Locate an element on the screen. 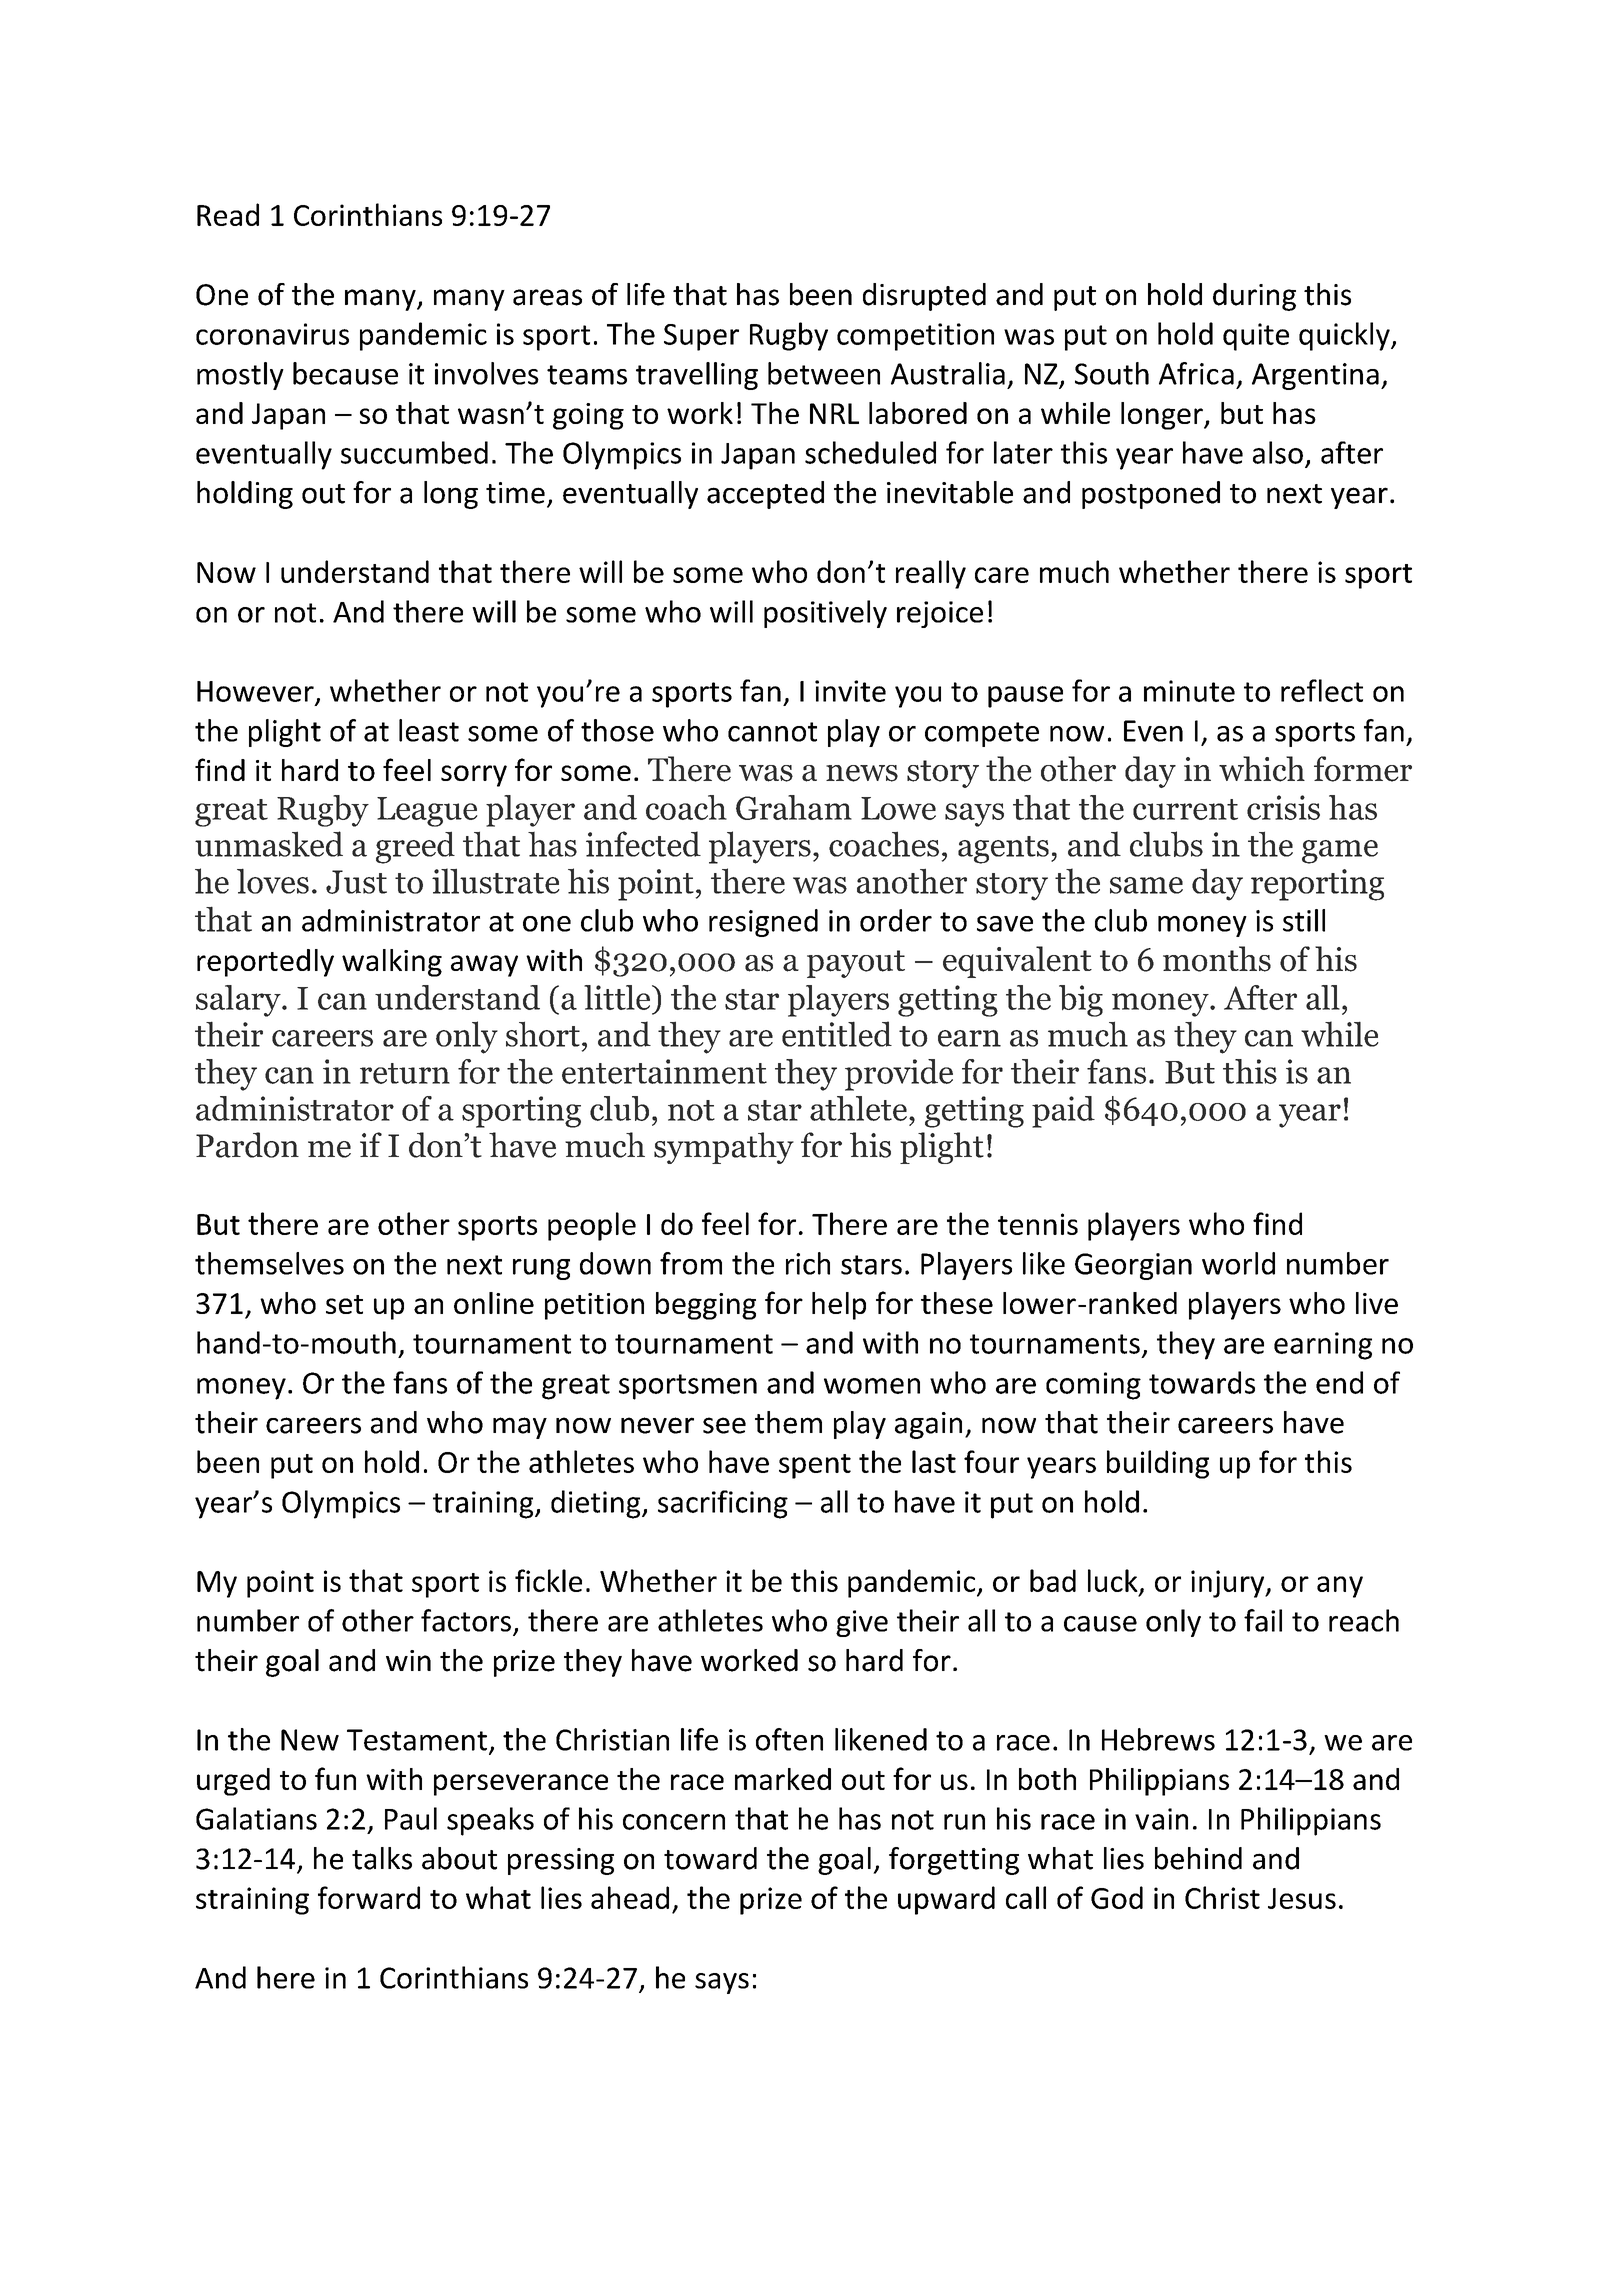  factors is located at coordinates (466, 1620).
